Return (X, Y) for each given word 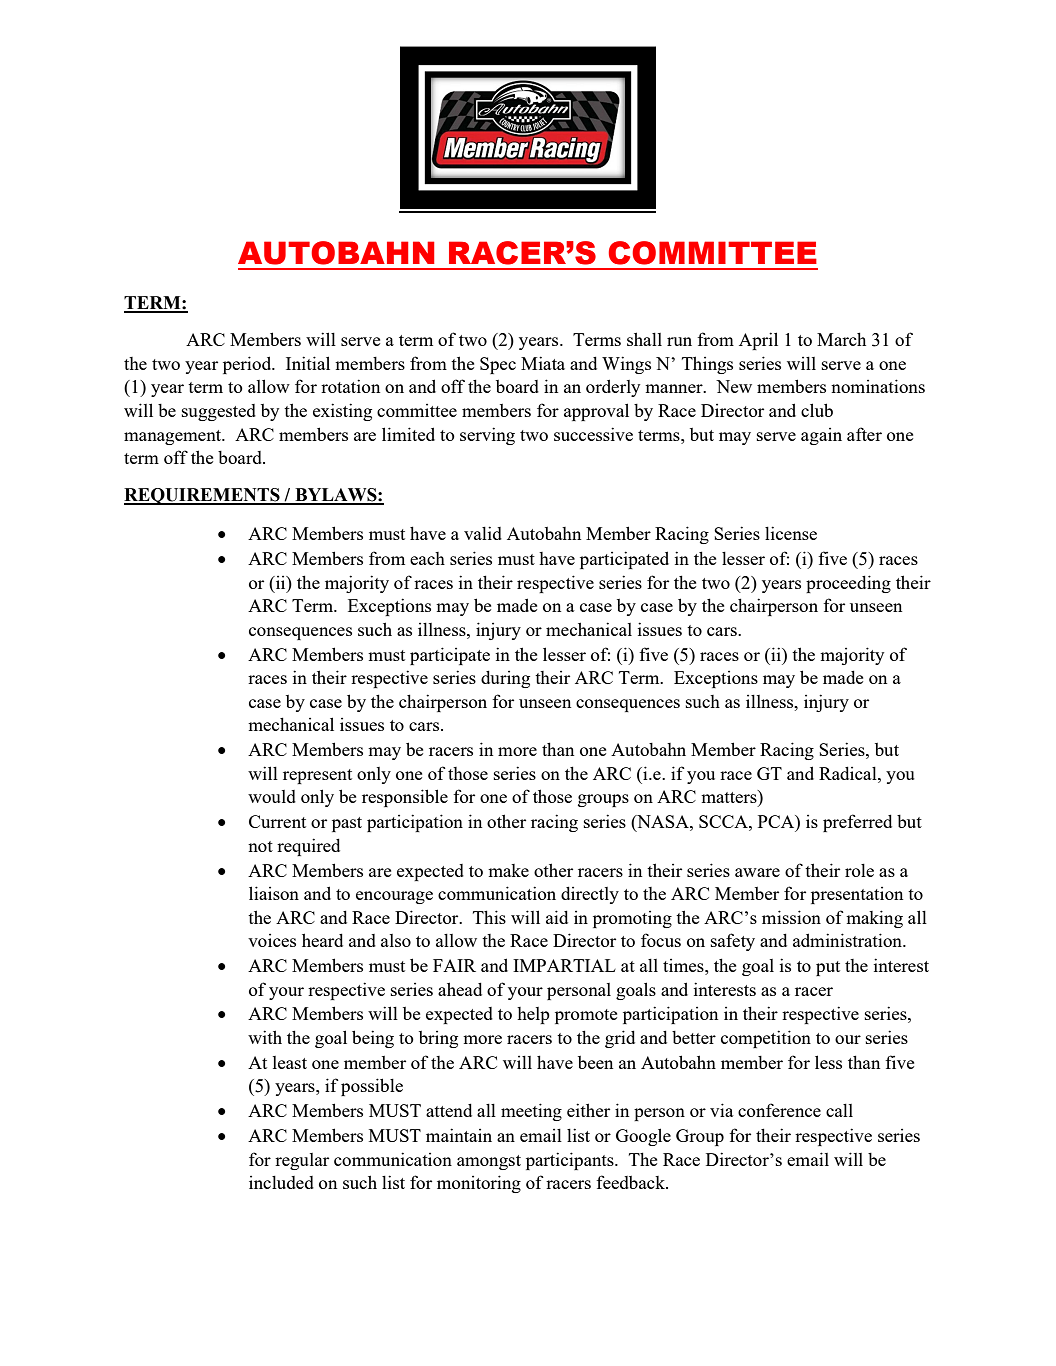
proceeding (848, 584)
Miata (543, 363)
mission (791, 917)
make (508, 870)
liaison (274, 893)
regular (302, 1161)
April (758, 341)
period (248, 365)
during (505, 679)
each (427, 558)
